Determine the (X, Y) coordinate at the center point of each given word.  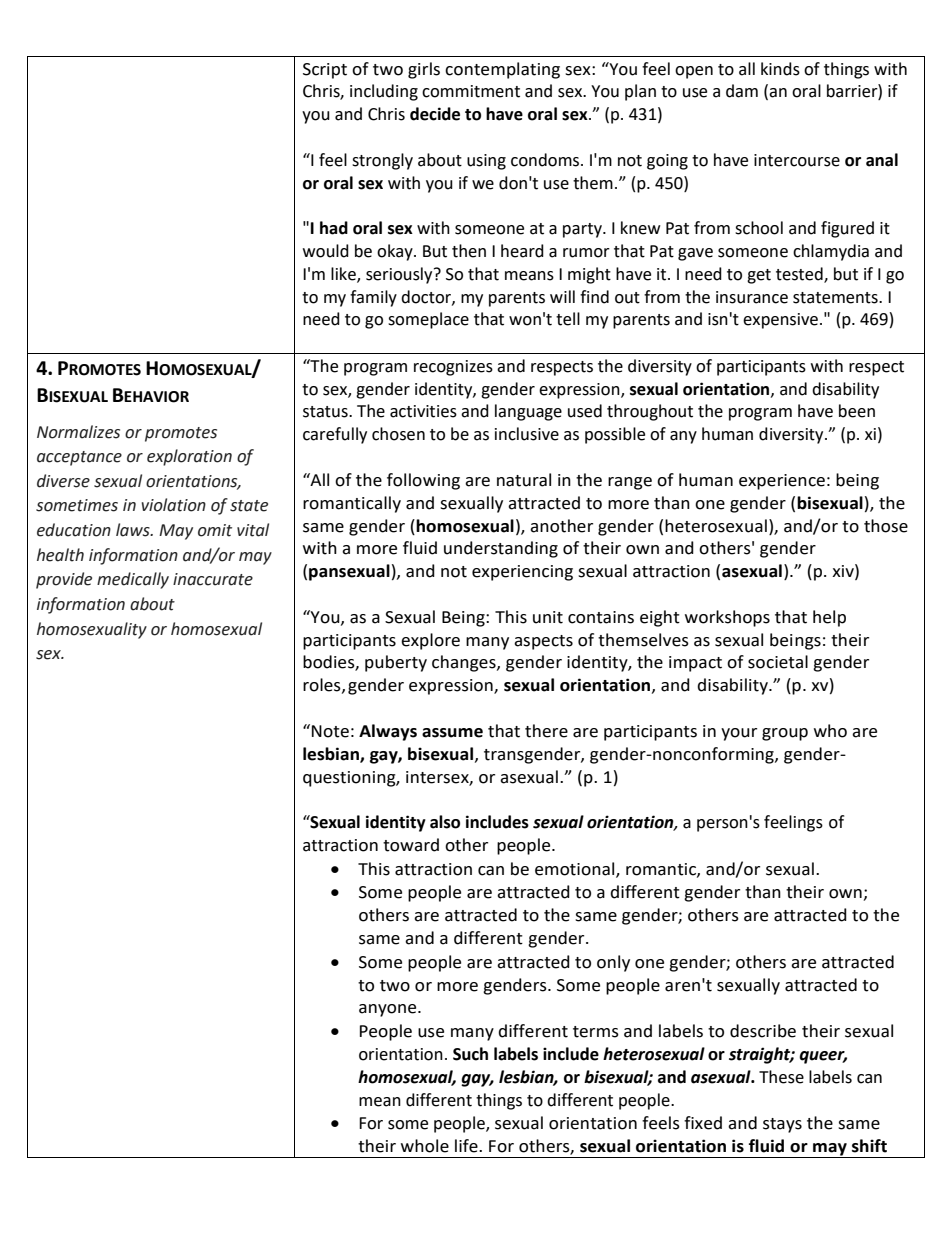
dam (742, 91)
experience (782, 482)
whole (425, 1146)
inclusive (527, 434)
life (467, 1146)
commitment (471, 91)
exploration (189, 457)
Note (330, 731)
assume (452, 733)
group (785, 734)
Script (325, 71)
